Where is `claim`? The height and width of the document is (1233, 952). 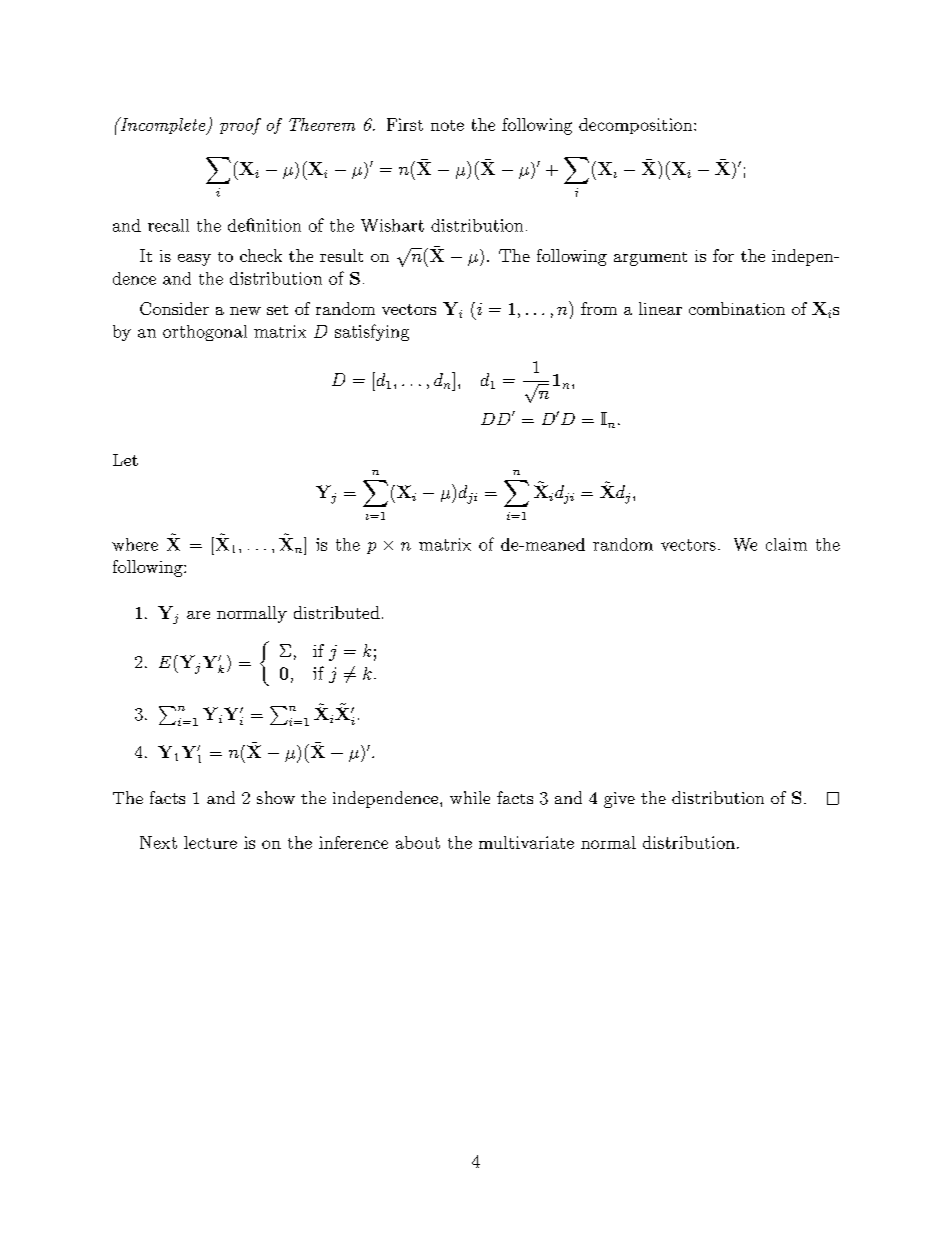
claim is located at coordinates (786, 544).
